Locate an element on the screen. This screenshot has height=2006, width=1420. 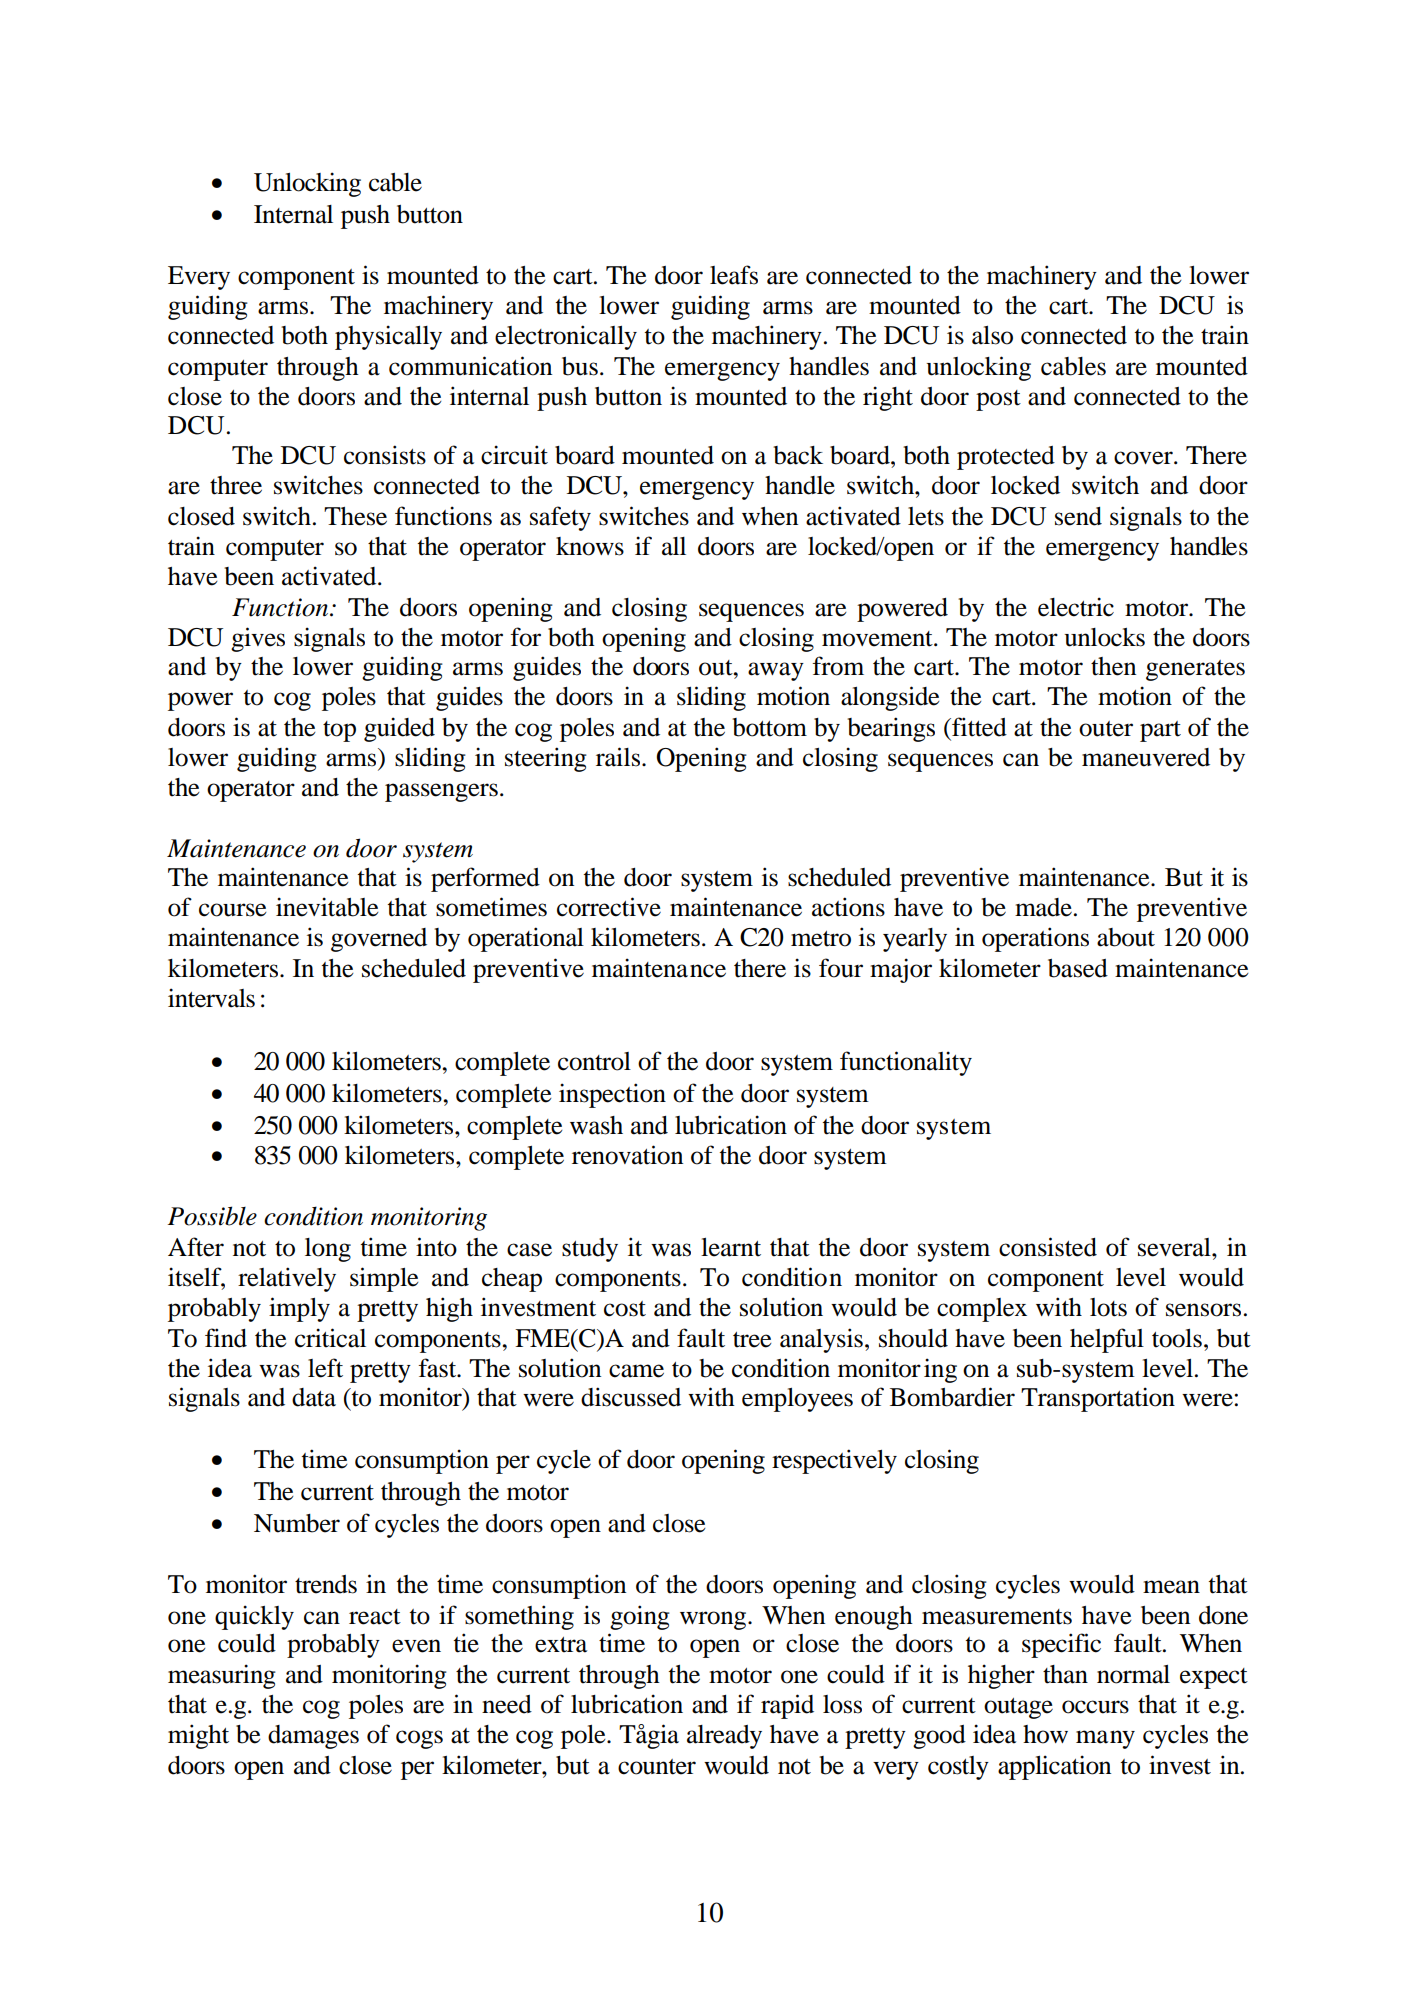
physically is located at coordinates (388, 337).
